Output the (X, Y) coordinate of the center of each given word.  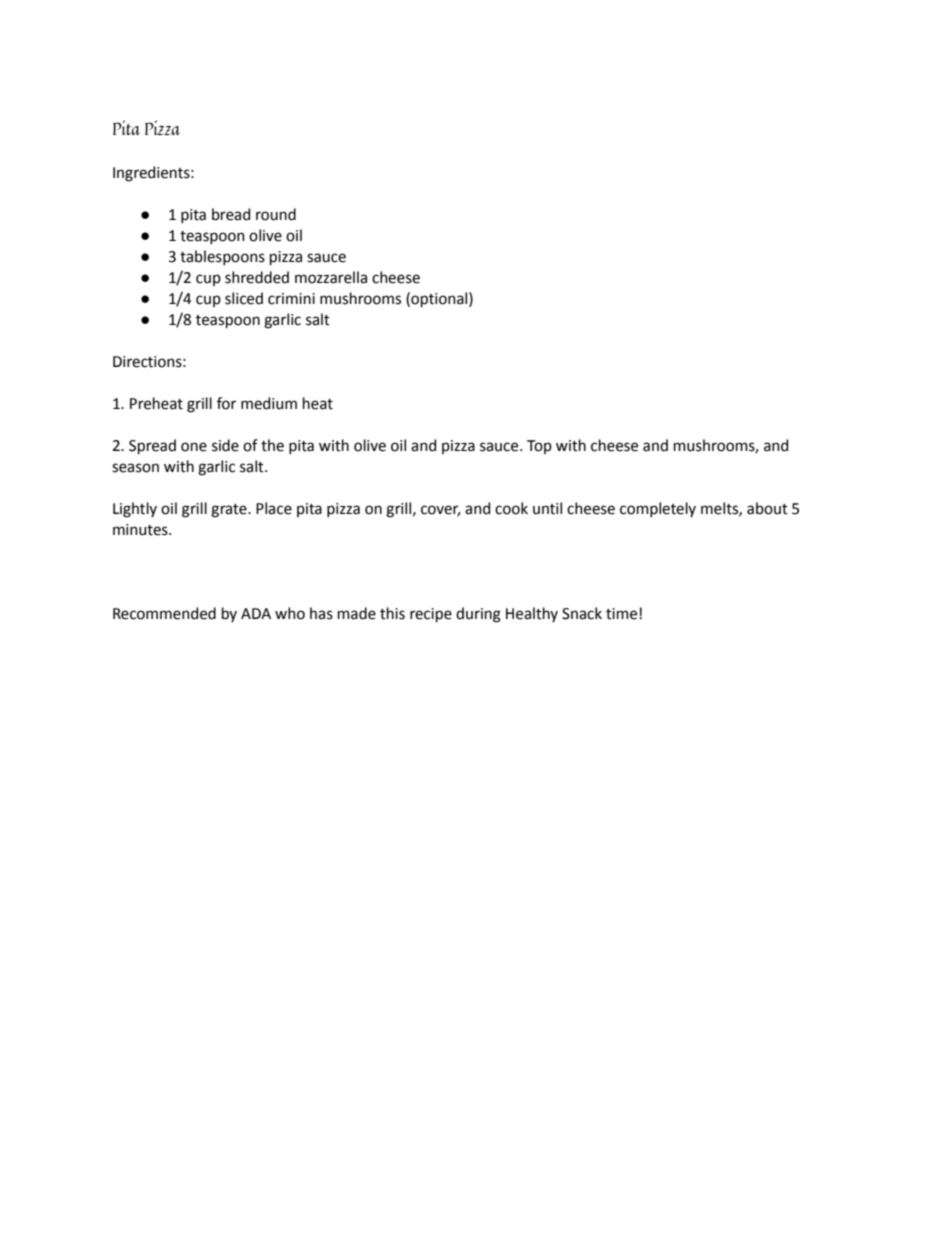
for (226, 403)
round (276, 214)
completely (658, 509)
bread (231, 214)
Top (539, 447)
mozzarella (331, 277)
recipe (431, 615)
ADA (256, 613)
